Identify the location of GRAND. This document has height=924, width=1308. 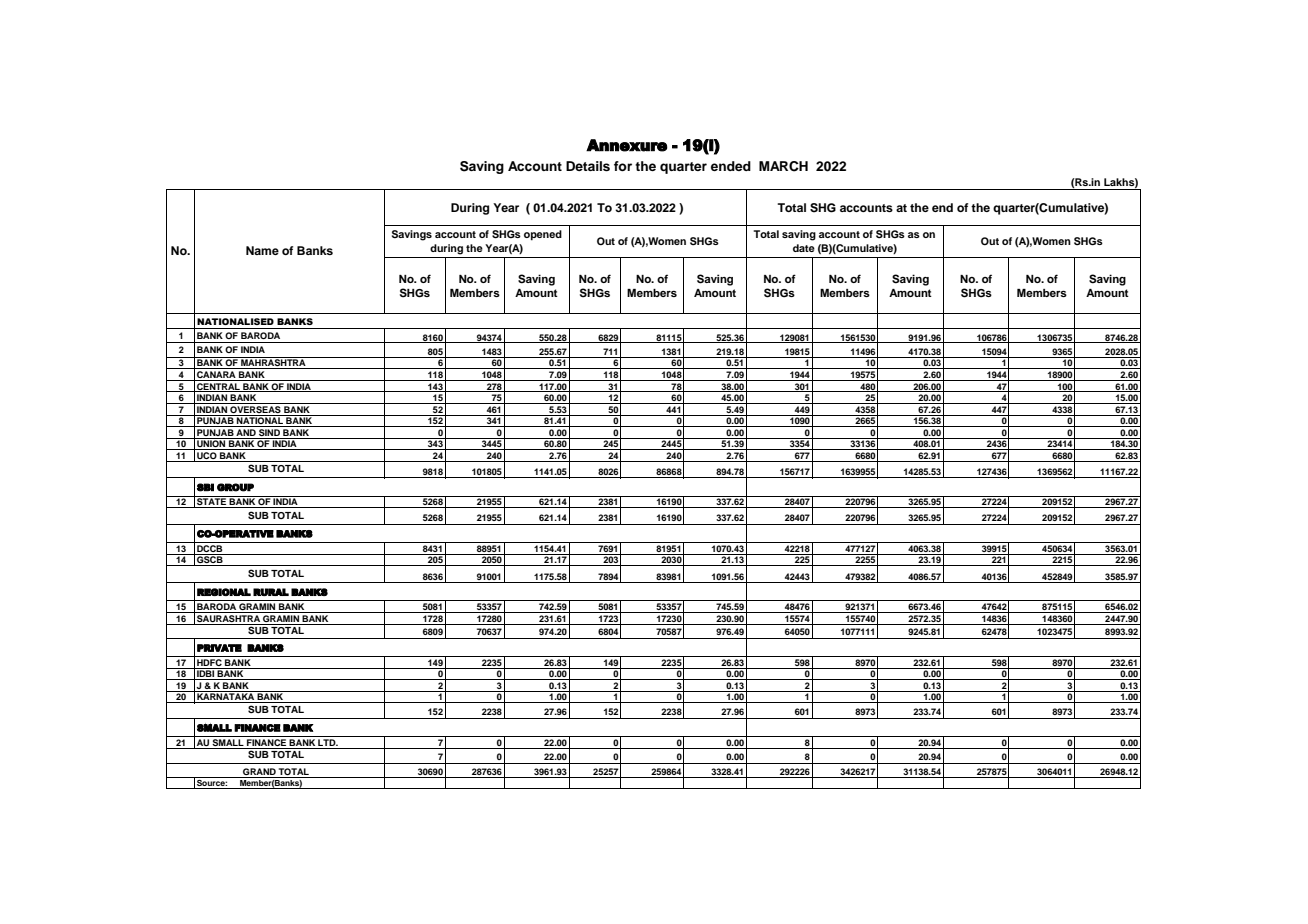
(259, 773).
